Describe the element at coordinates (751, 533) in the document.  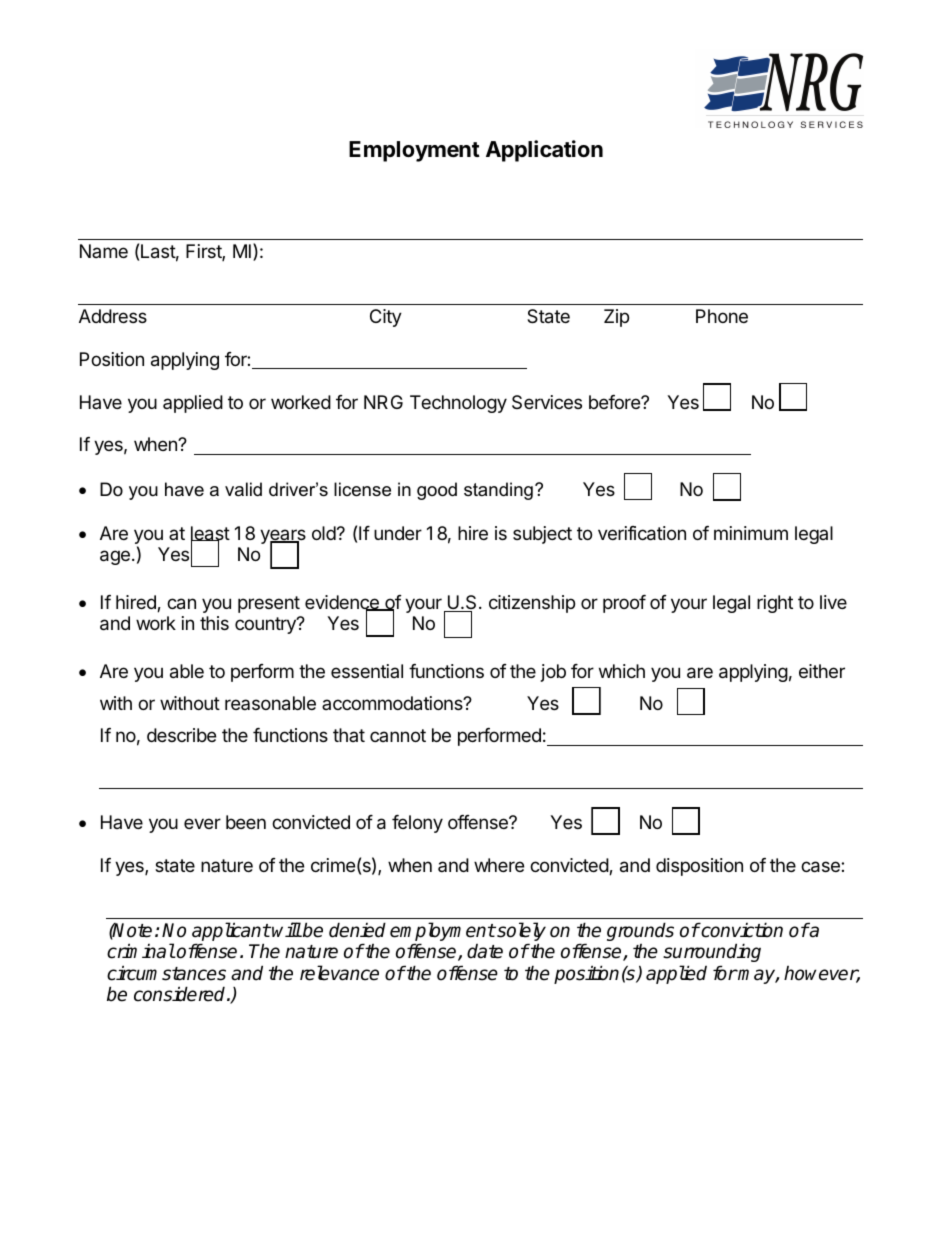
I see `minimum` at that location.
